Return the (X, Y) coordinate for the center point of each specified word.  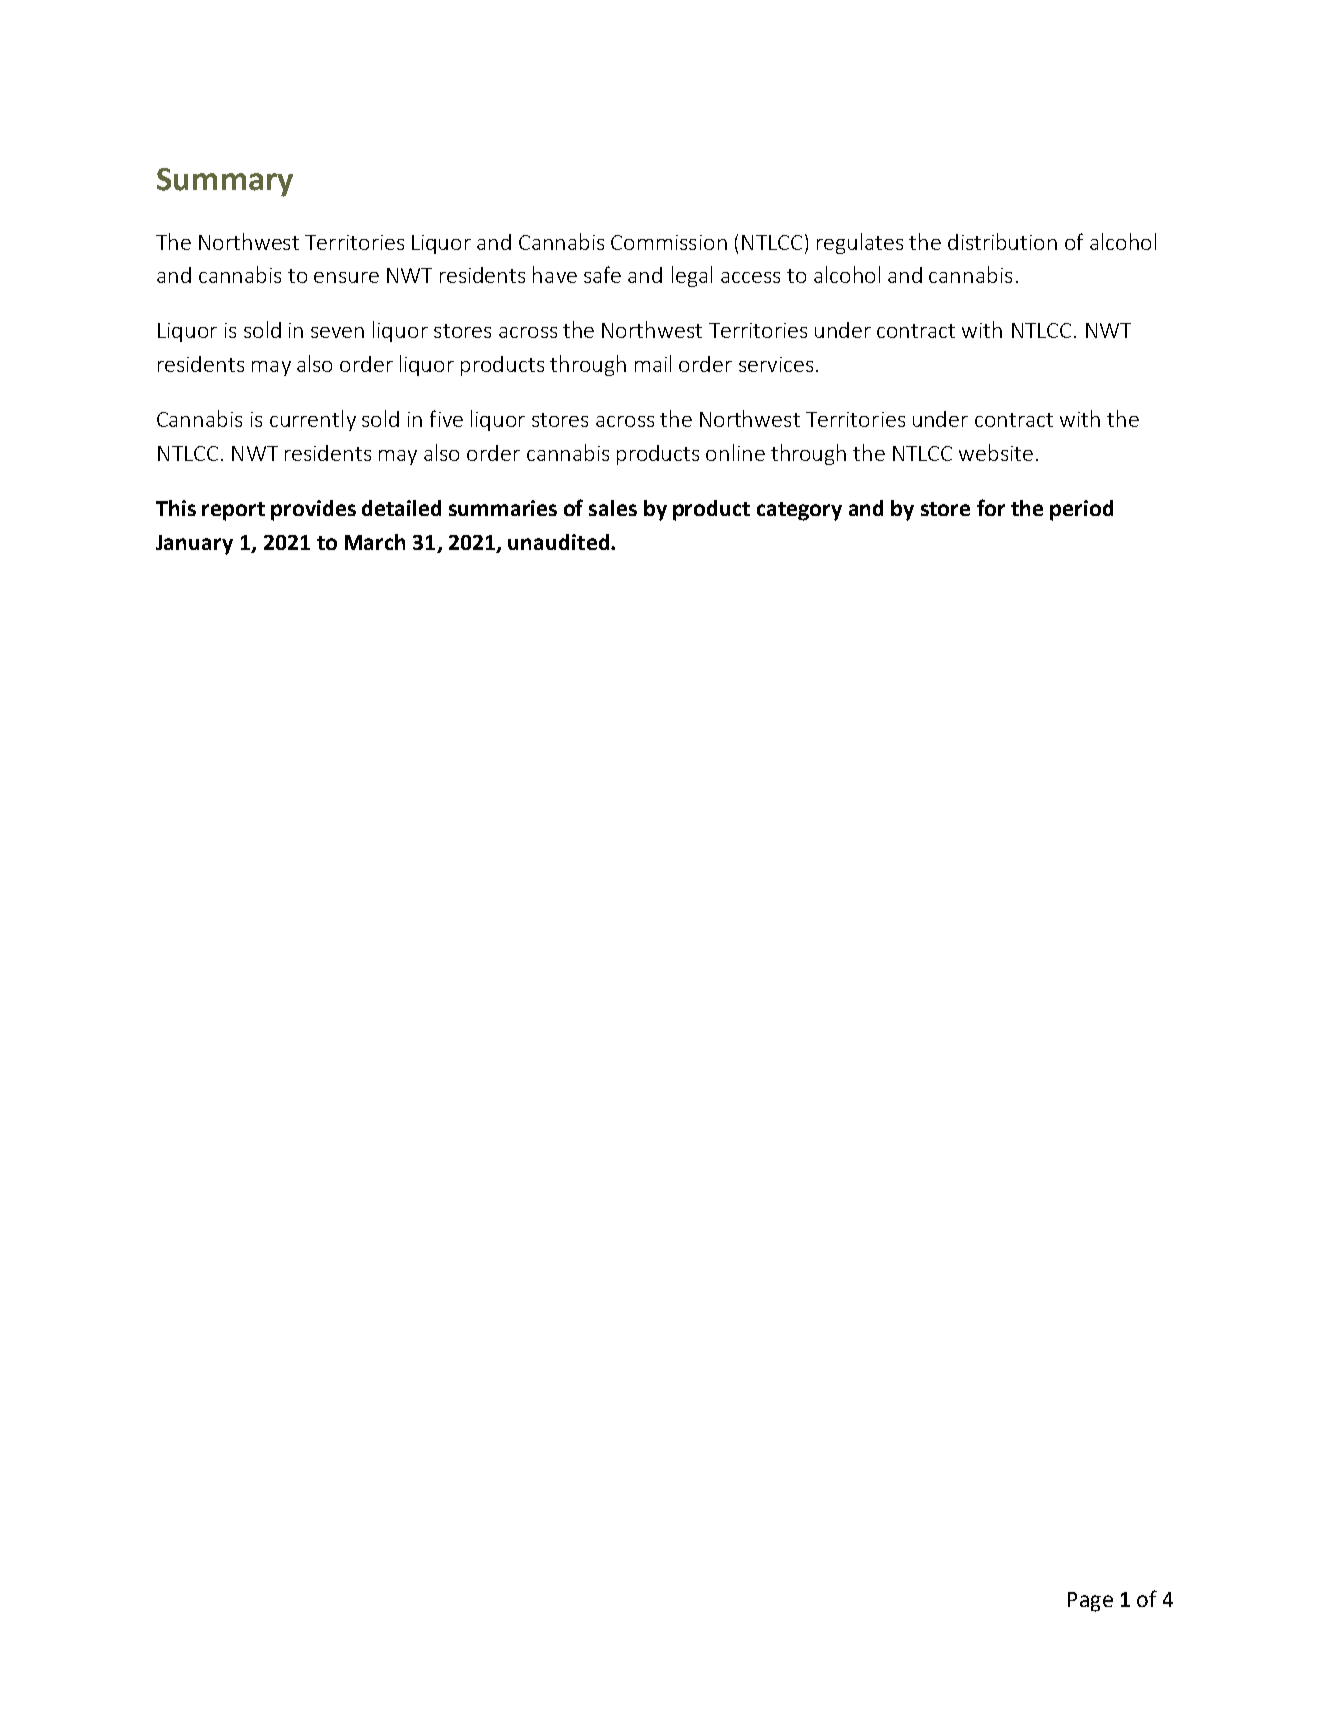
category (799, 511)
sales (613, 508)
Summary (225, 182)
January (194, 545)
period (1081, 510)
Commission (669, 242)
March (375, 542)
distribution (1002, 241)
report (233, 511)
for (991, 507)
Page (1090, 1602)
